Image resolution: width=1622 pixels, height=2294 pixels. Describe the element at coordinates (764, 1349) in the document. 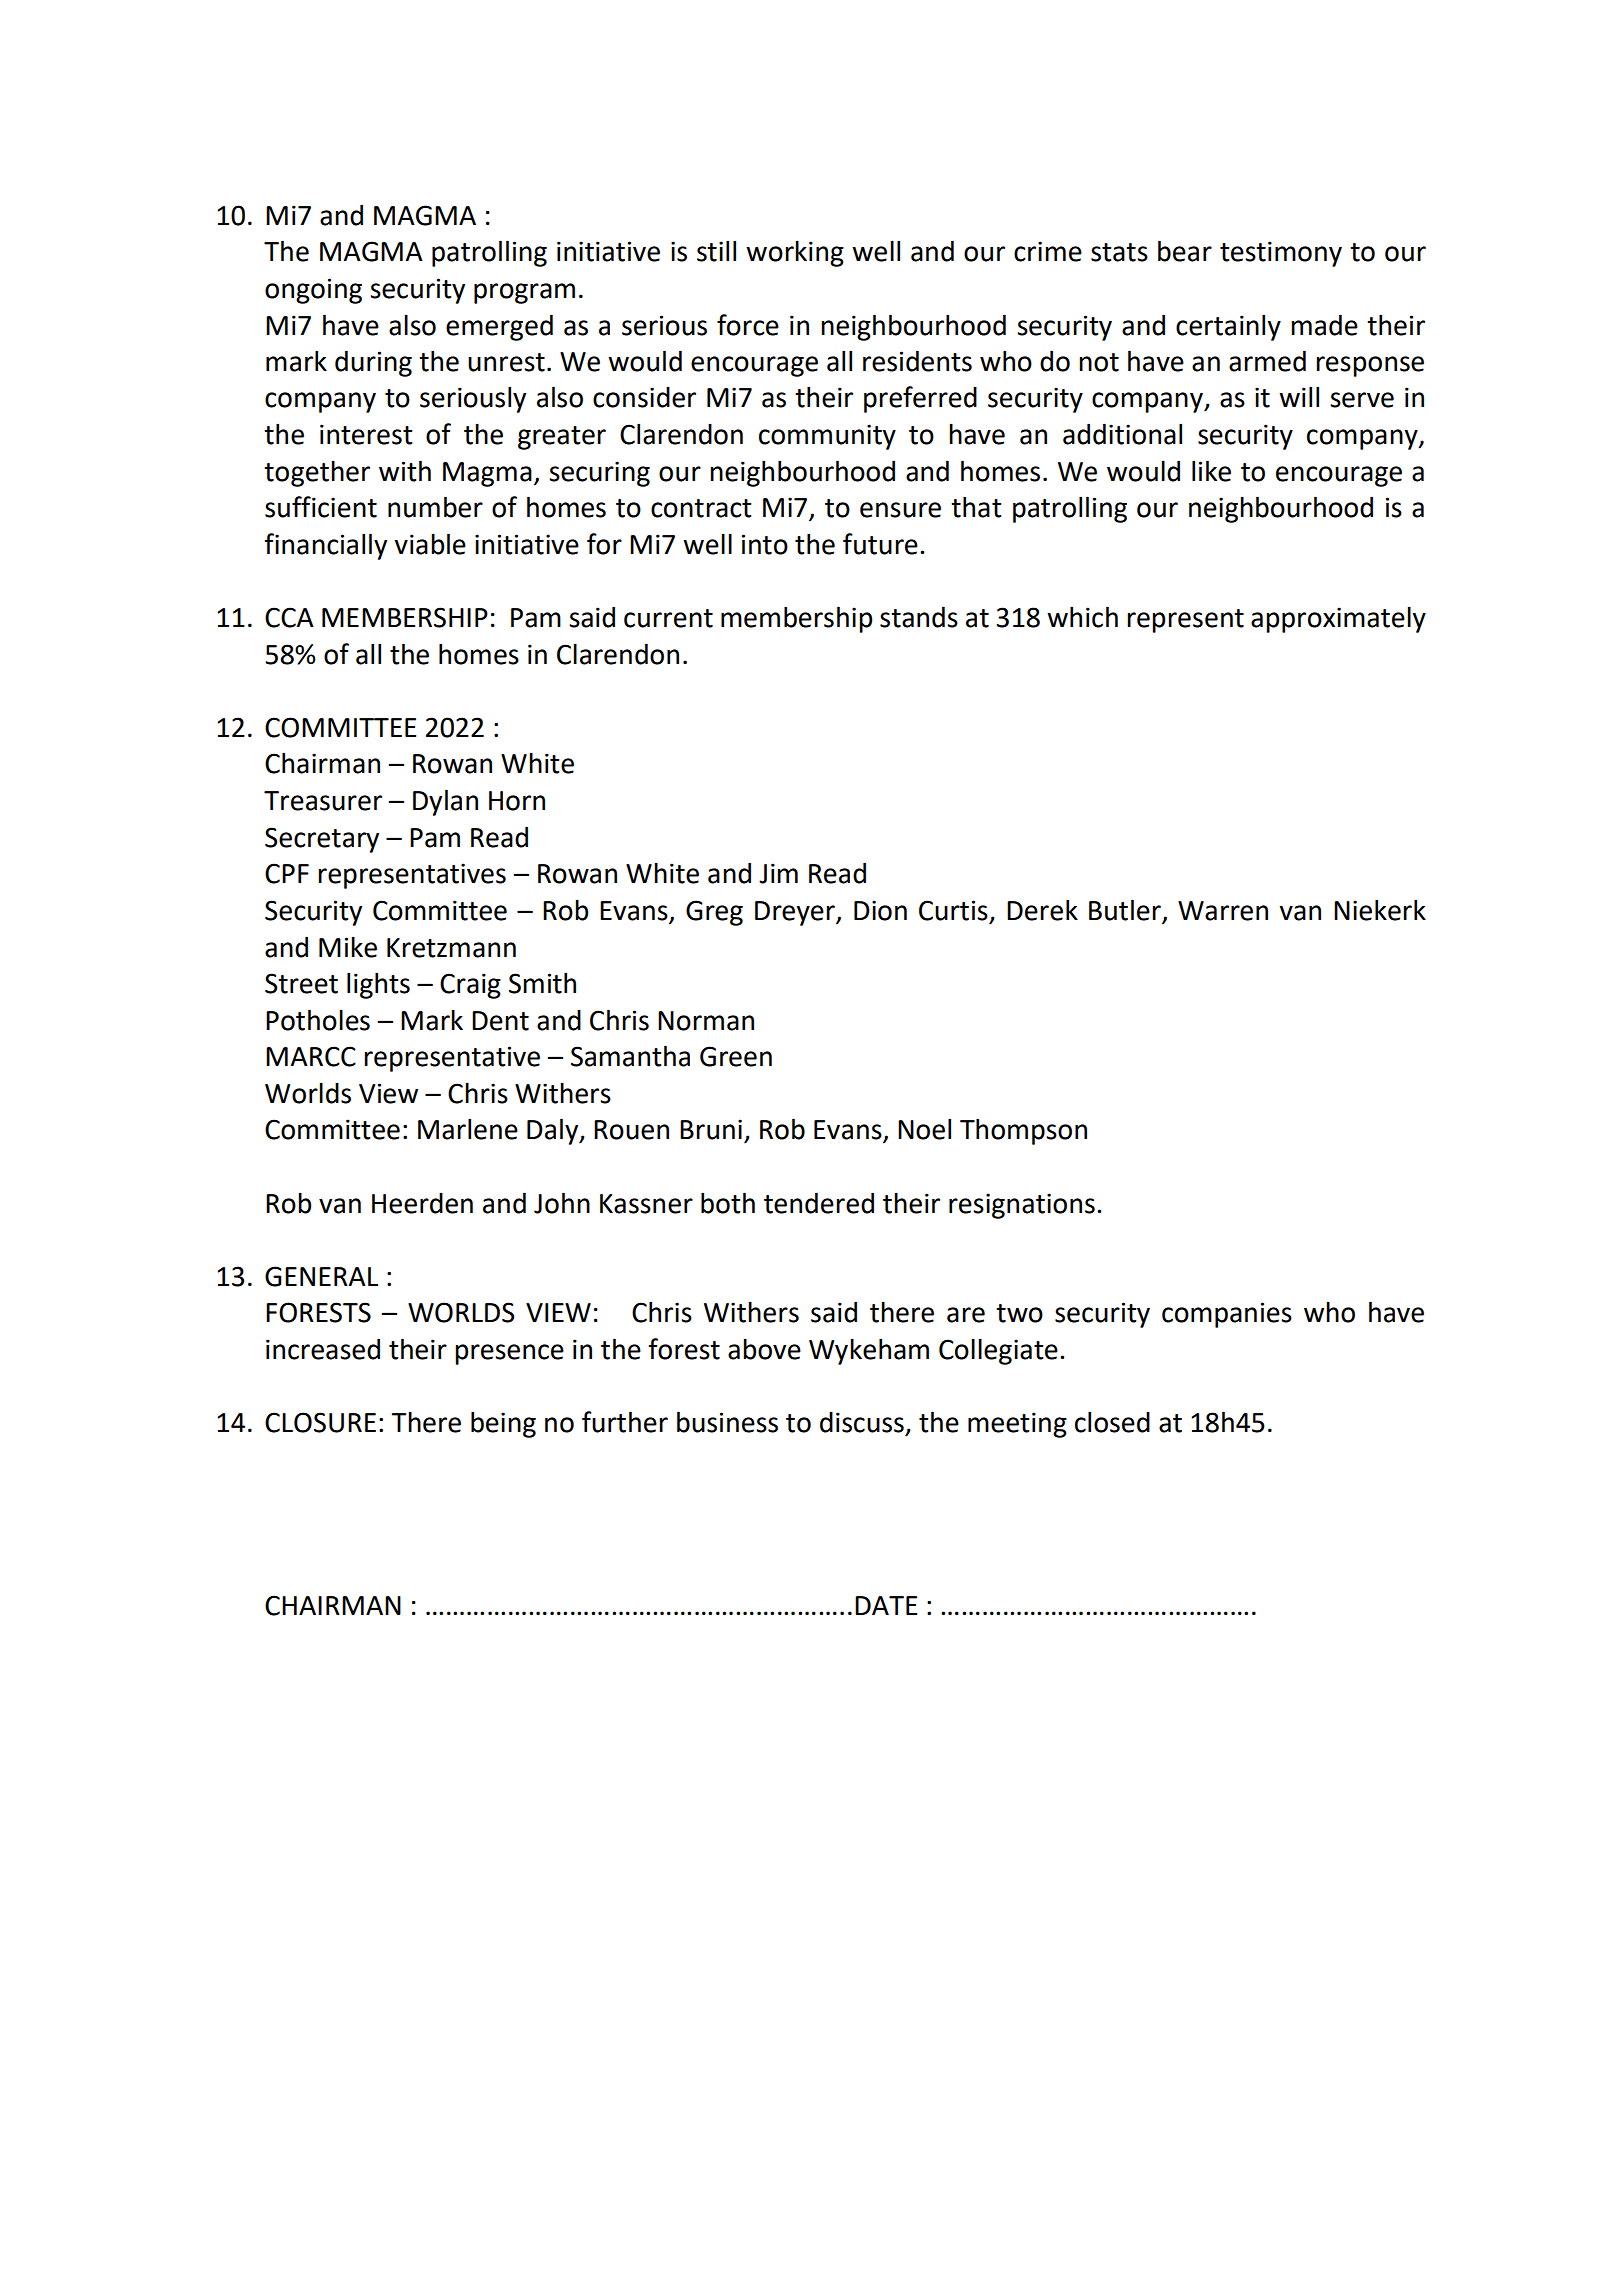

I see `above` at that location.
